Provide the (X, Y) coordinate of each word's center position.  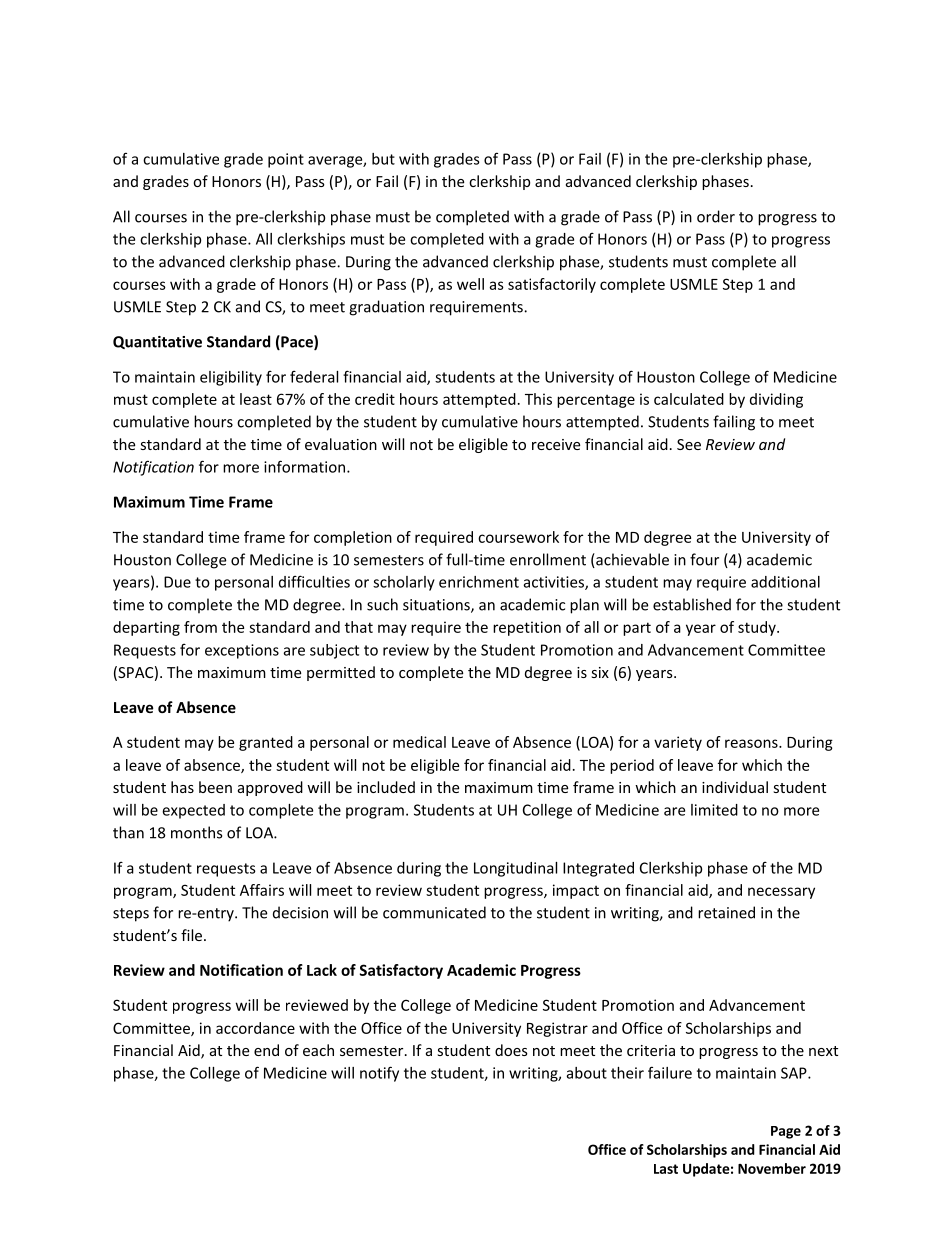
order (716, 216)
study (758, 628)
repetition (527, 628)
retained (726, 912)
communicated (434, 912)
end (266, 1050)
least (256, 399)
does (511, 1050)
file (193, 935)
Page (786, 1132)
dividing (776, 400)
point (286, 160)
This (538, 399)
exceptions (242, 651)
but (383, 159)
